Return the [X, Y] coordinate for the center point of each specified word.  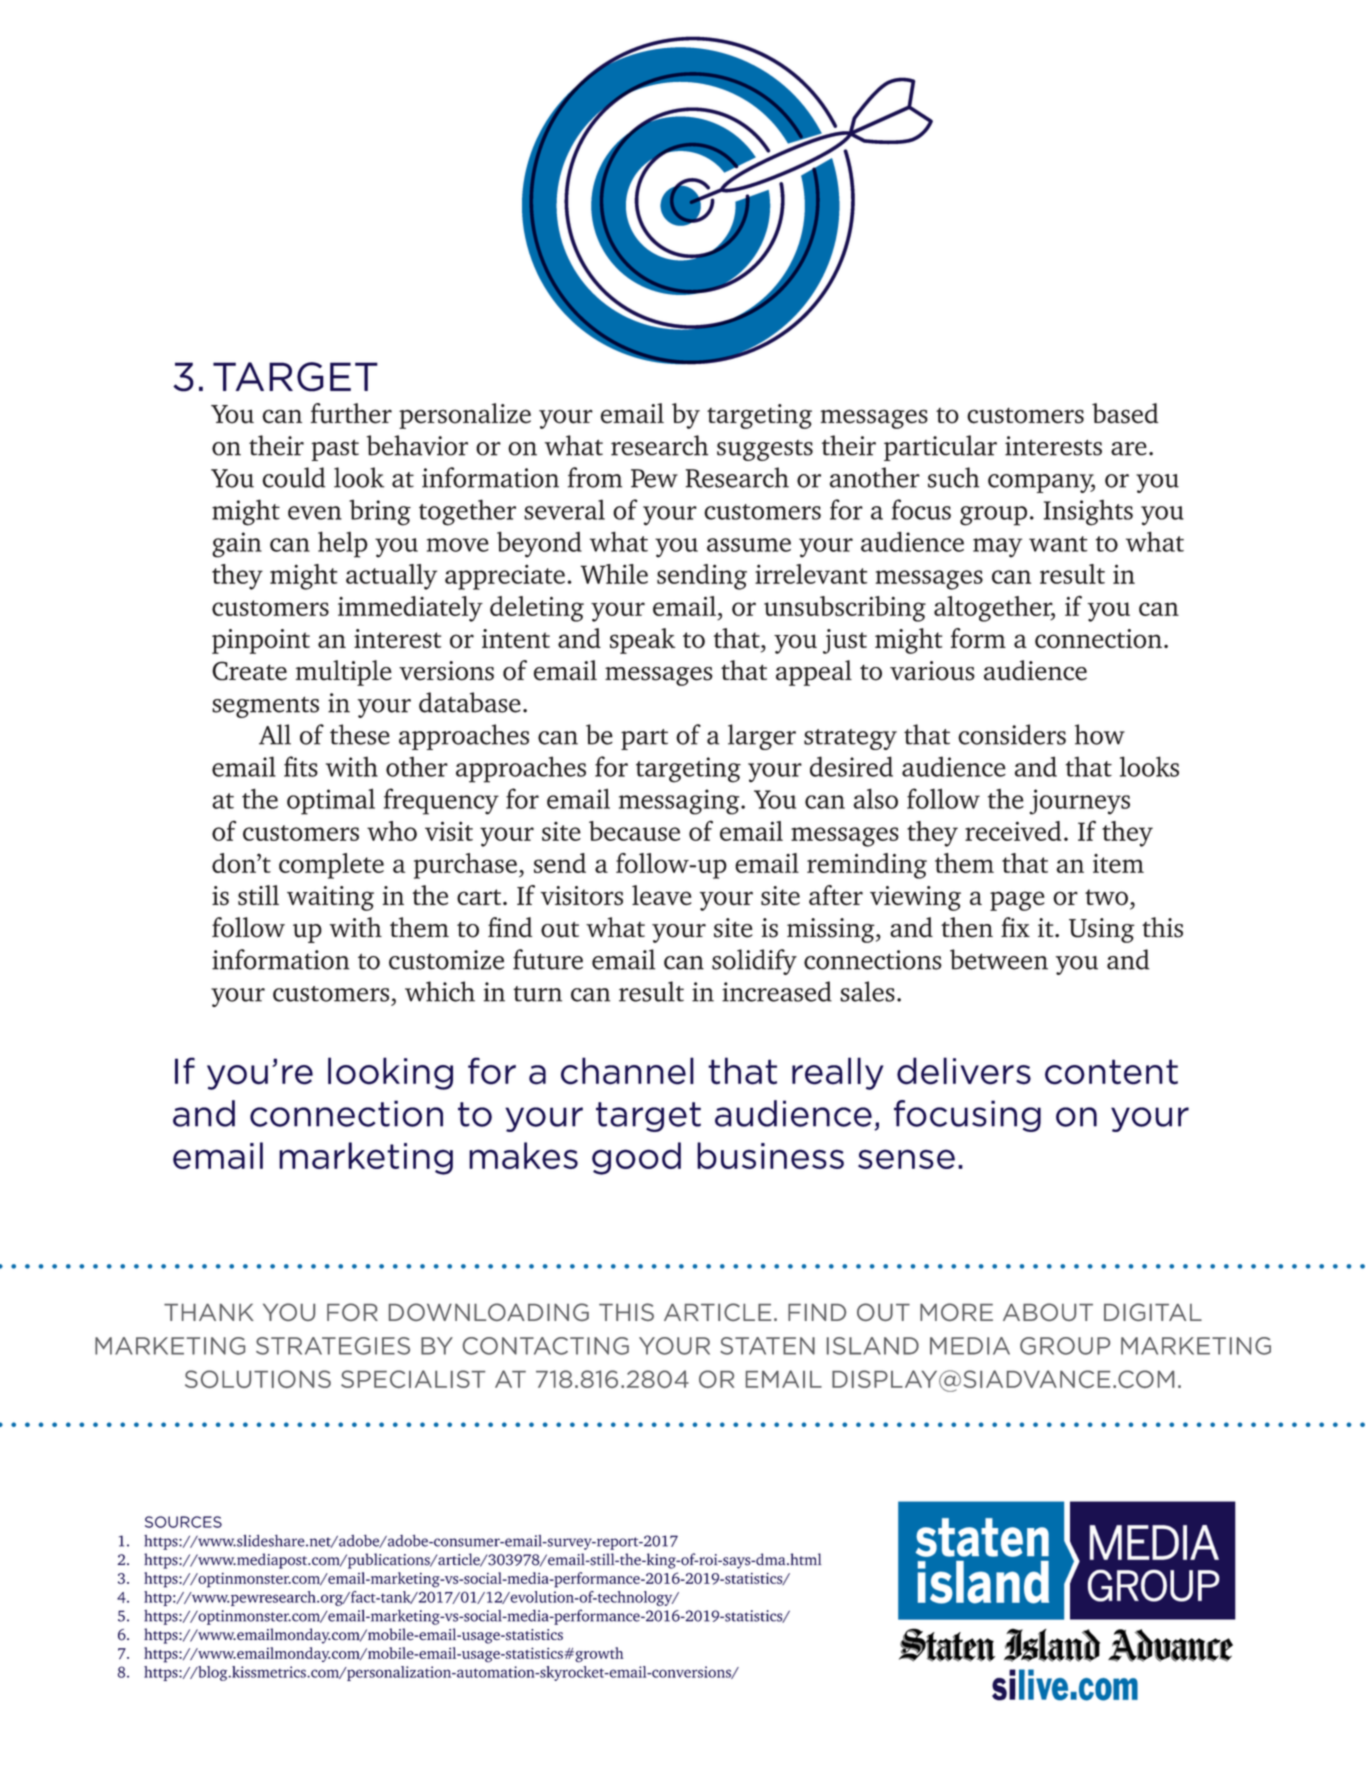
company [1041, 483]
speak [642, 641]
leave [662, 895]
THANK [209, 1312]
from [595, 477]
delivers [964, 1071]
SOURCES [183, 1522]
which [440, 991]
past [335, 450]
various [932, 671]
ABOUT [1048, 1312]
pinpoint [261, 641]
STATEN [767, 1346]
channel [627, 1071]
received [1013, 831]
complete [331, 866]
